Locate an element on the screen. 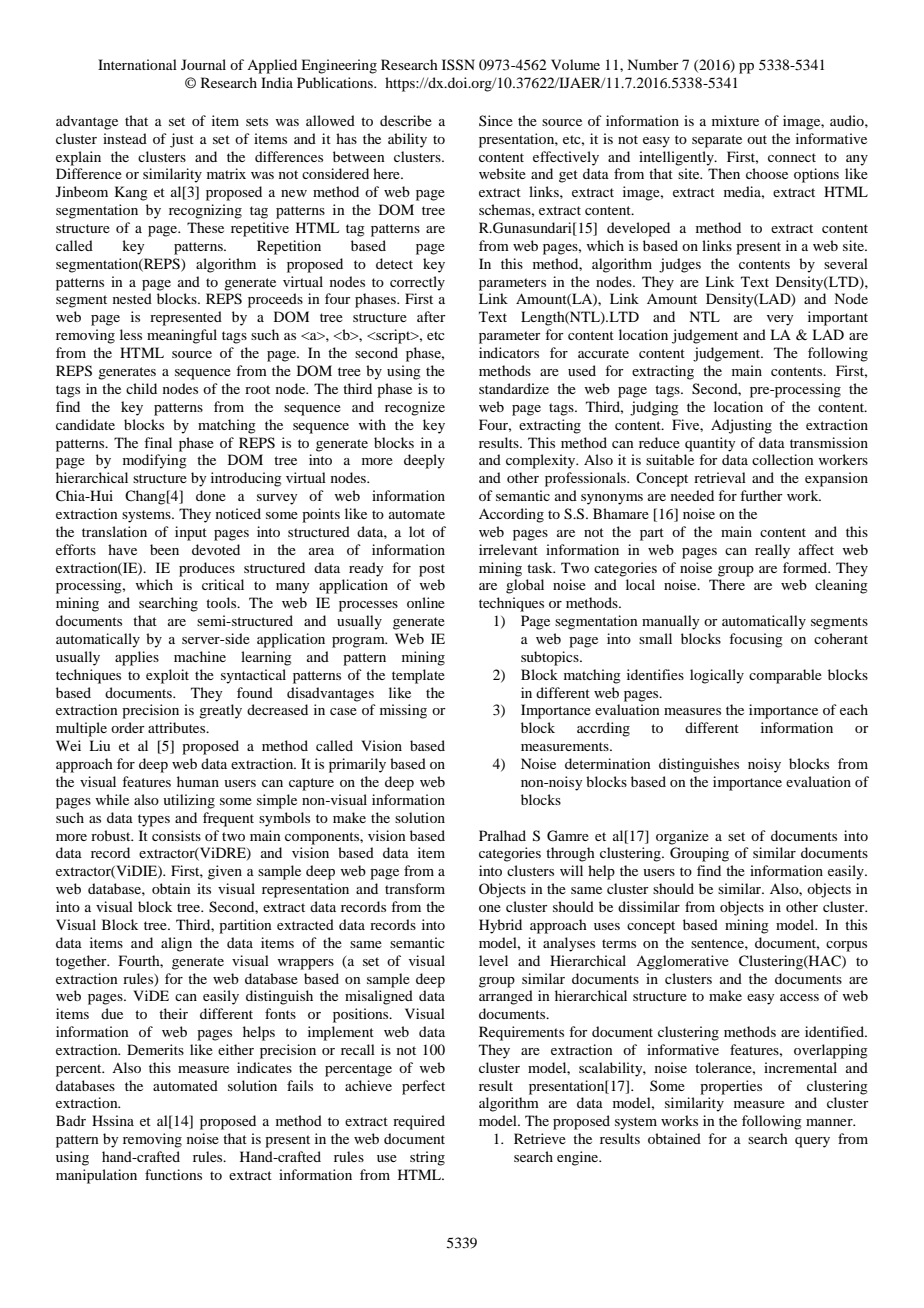  string is located at coordinates (427, 1158).
